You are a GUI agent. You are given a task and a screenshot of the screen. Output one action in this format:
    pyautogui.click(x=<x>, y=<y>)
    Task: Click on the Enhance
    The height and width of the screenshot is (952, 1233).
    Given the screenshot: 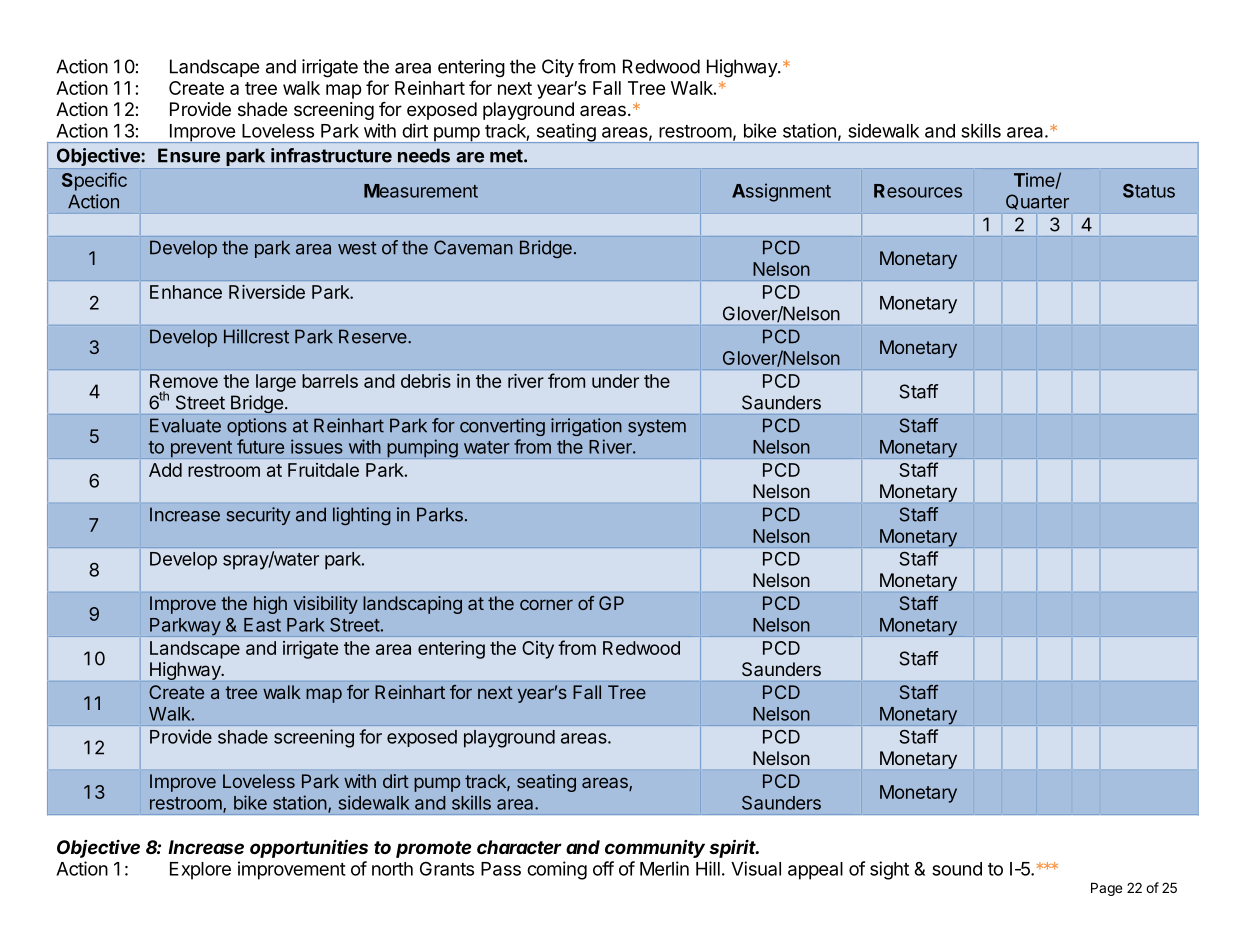 What is the action you would take?
    pyautogui.click(x=186, y=292)
